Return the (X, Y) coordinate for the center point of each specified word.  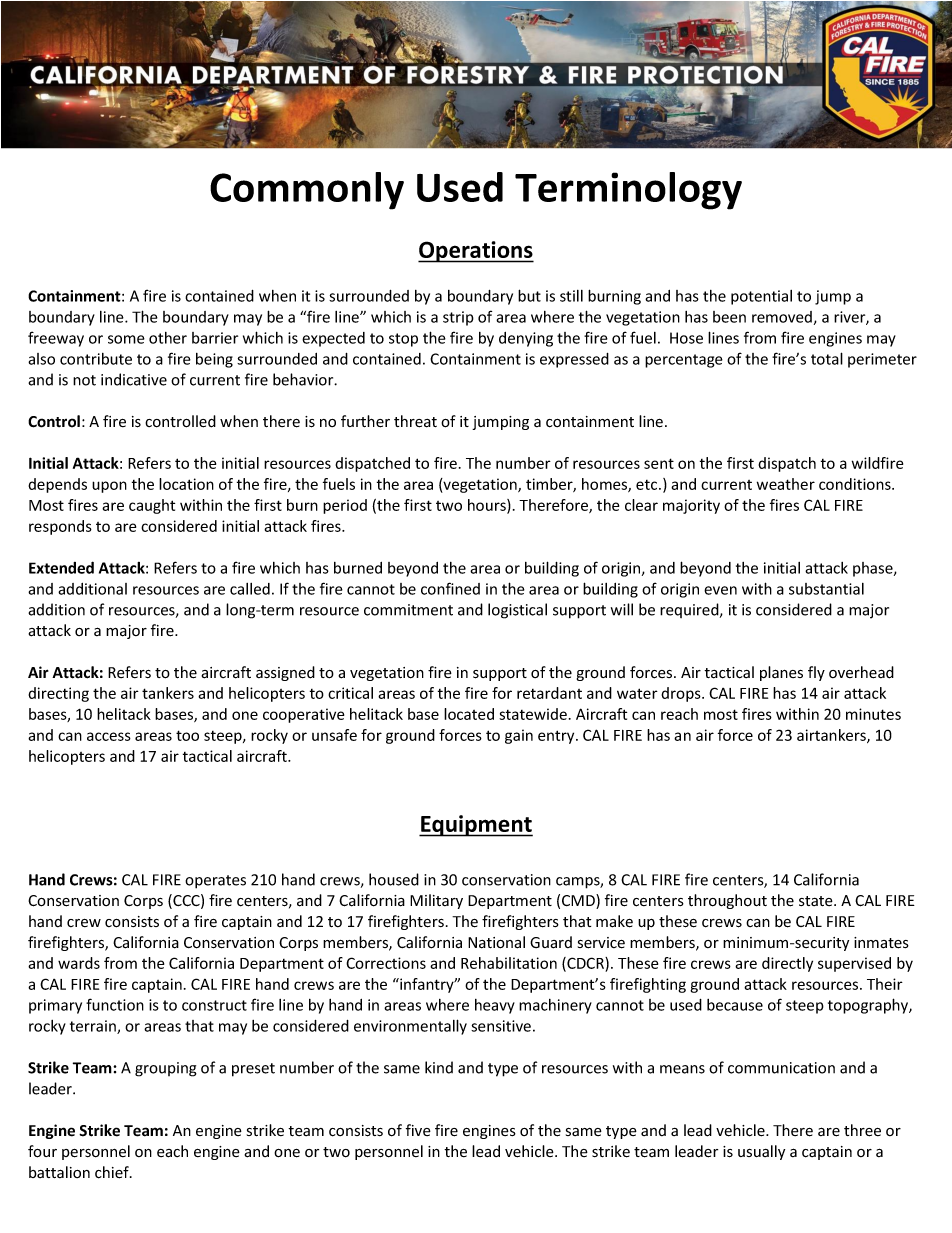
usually (761, 1152)
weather (786, 484)
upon (109, 487)
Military (436, 901)
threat (415, 421)
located (469, 714)
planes (781, 673)
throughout (727, 901)
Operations (476, 252)
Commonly (307, 191)
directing (58, 694)
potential (761, 297)
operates (215, 882)
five (418, 1130)
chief (113, 1172)
